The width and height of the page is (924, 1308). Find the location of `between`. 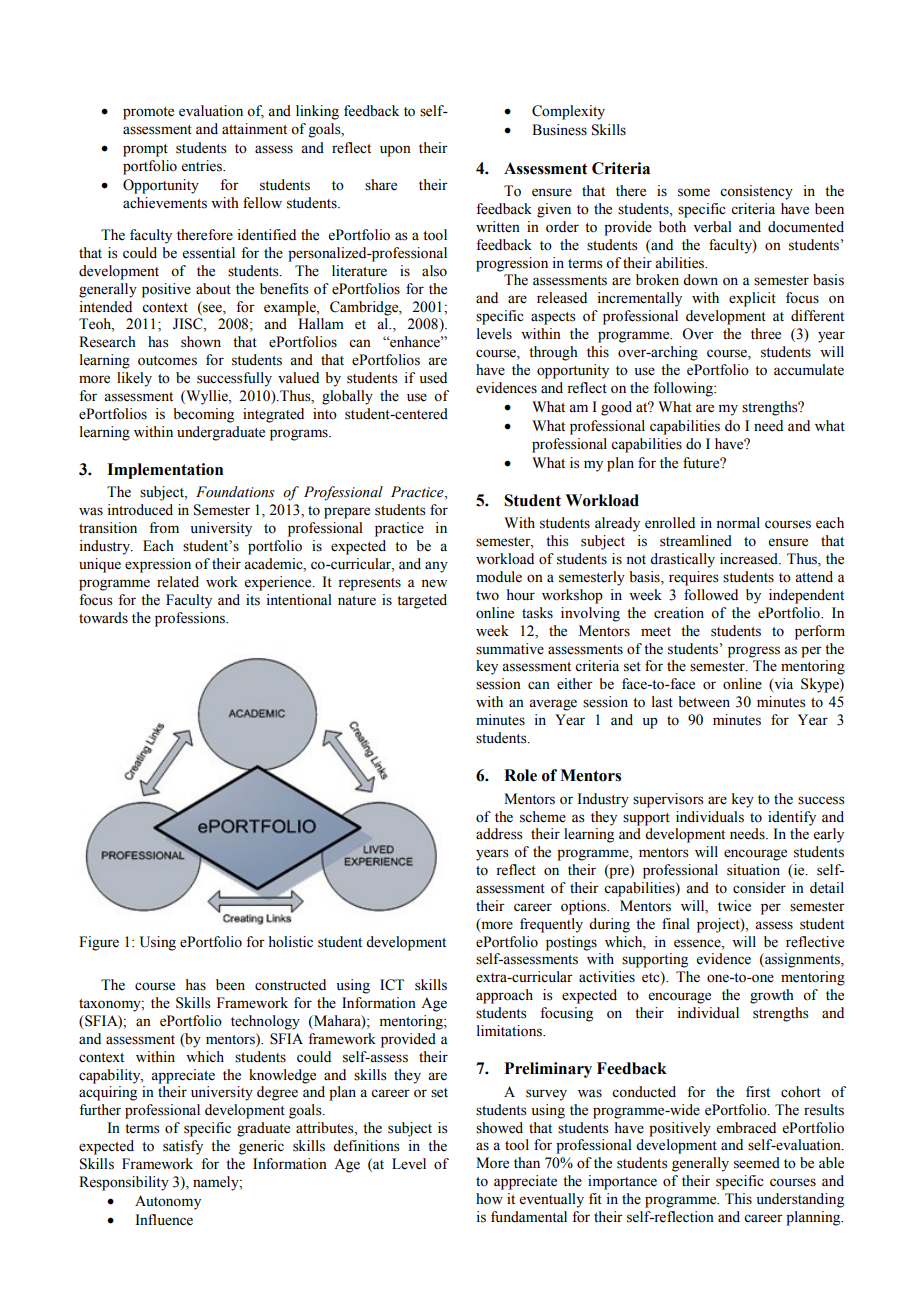

between is located at coordinates (704, 702).
